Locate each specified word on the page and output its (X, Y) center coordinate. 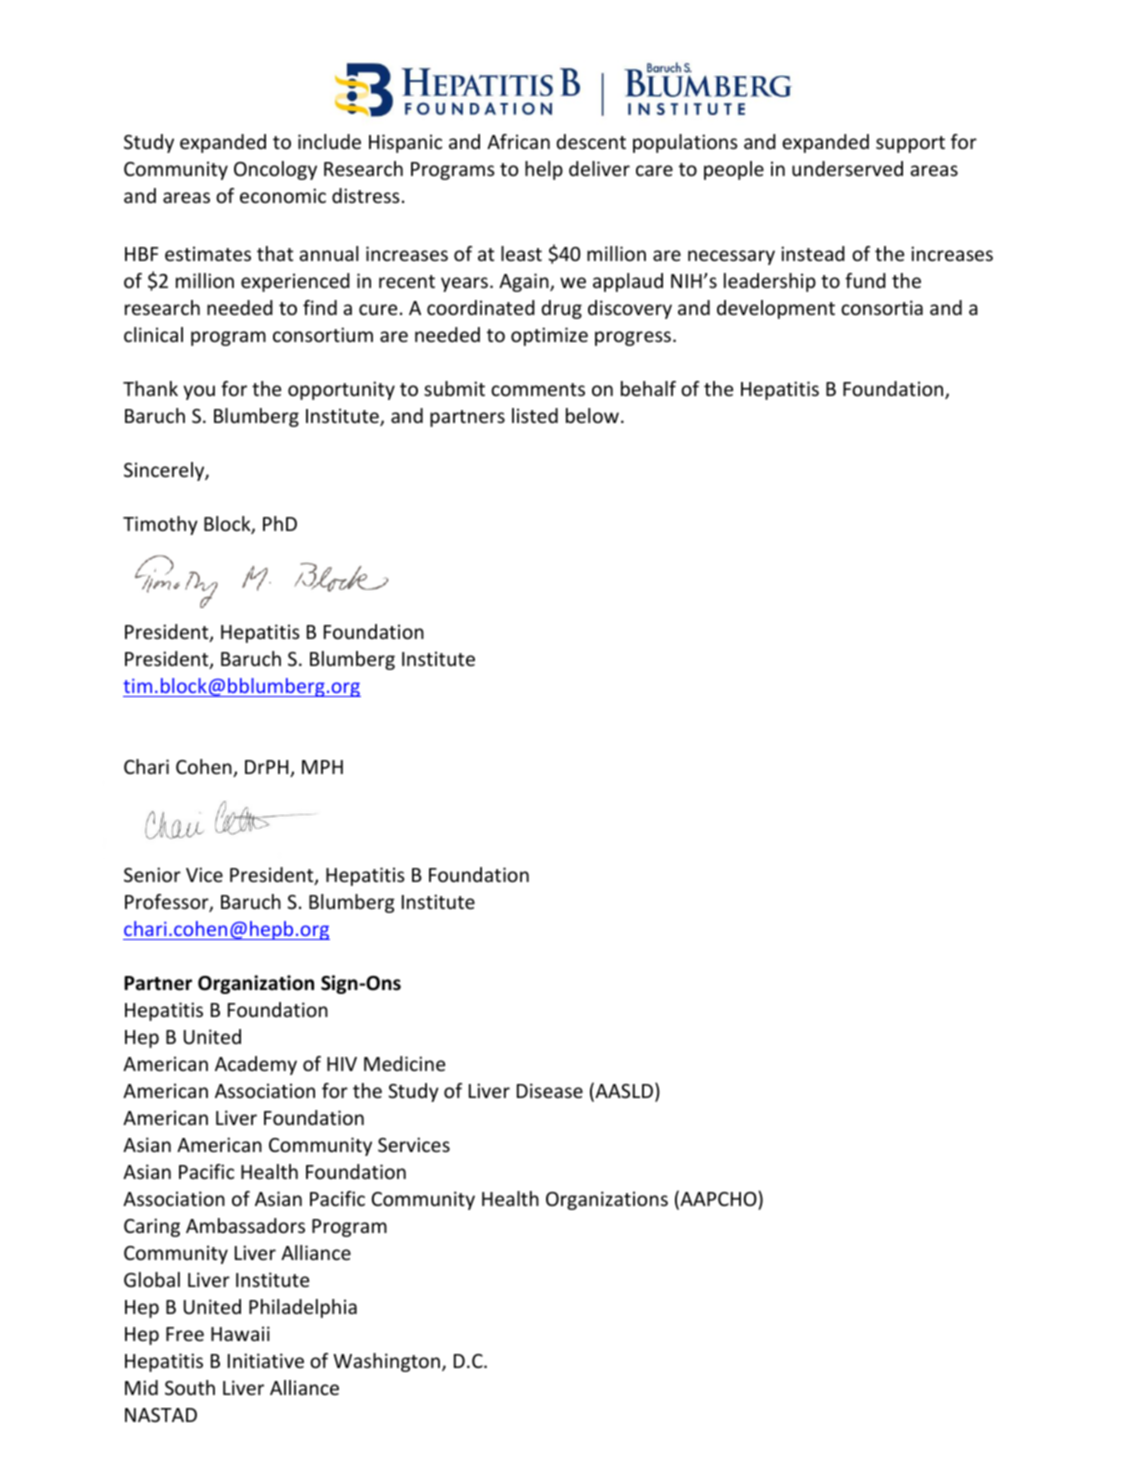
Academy (256, 1065)
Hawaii (240, 1333)
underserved (847, 168)
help (544, 170)
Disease (550, 1090)
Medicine (404, 1063)
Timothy (160, 525)
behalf (648, 388)
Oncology (275, 170)
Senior (152, 874)
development (776, 309)
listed (535, 415)
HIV (342, 1064)
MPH (322, 767)
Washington (386, 1362)
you (199, 392)
